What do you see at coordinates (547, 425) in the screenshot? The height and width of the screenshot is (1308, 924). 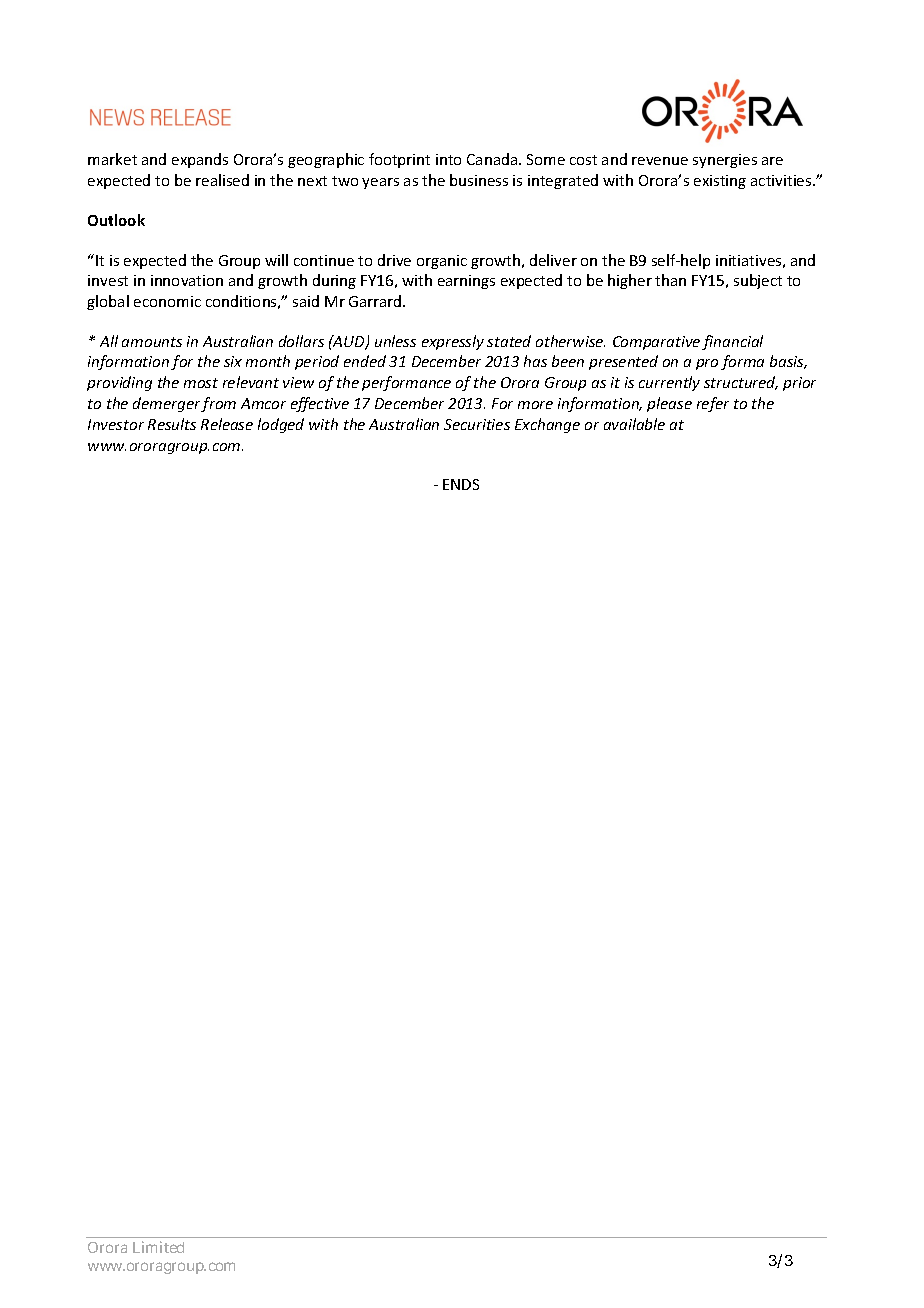 I see `Exchange` at bounding box center [547, 425].
